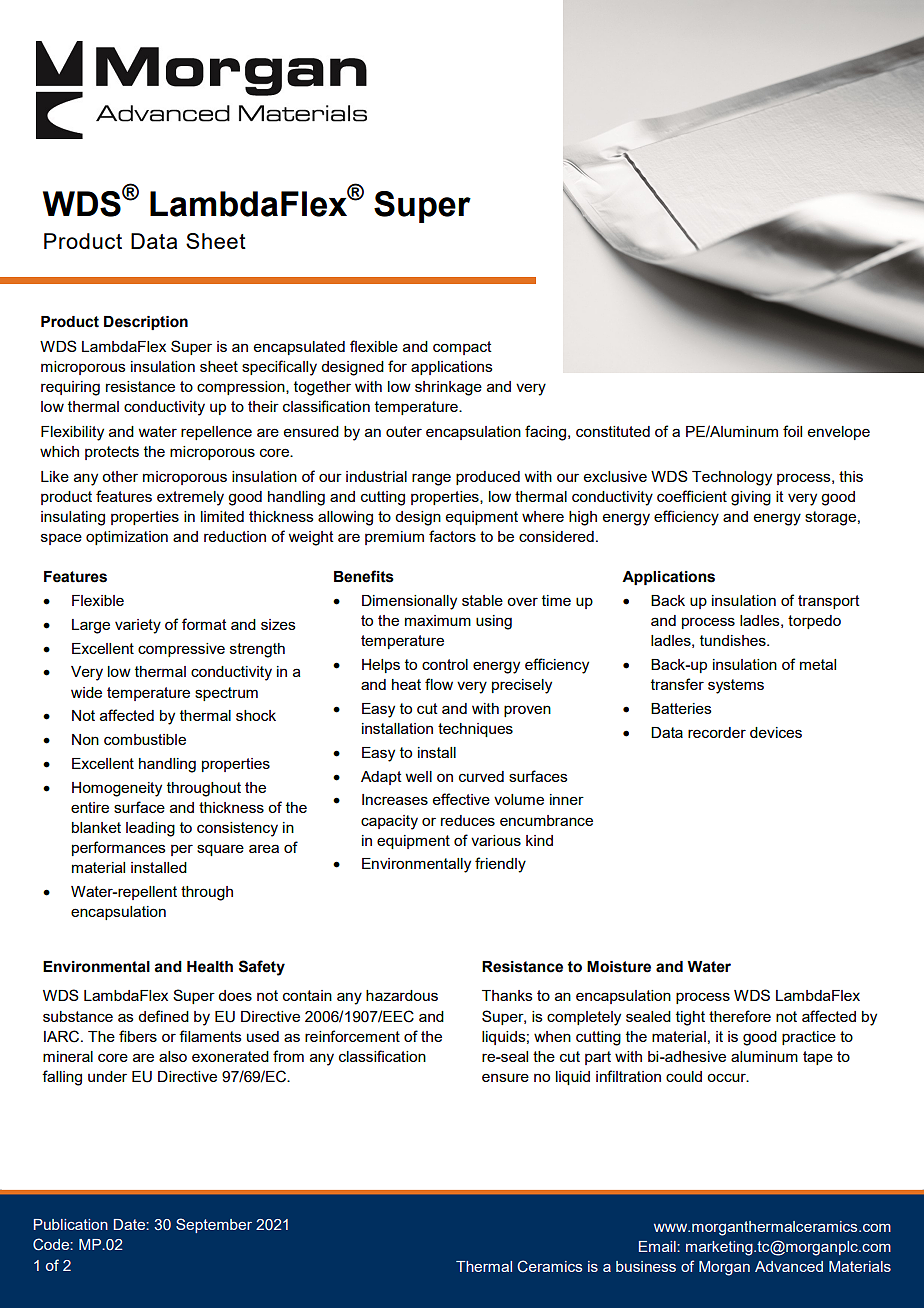 The width and height of the screenshot is (924, 1308). I want to click on giving, so click(751, 498).
